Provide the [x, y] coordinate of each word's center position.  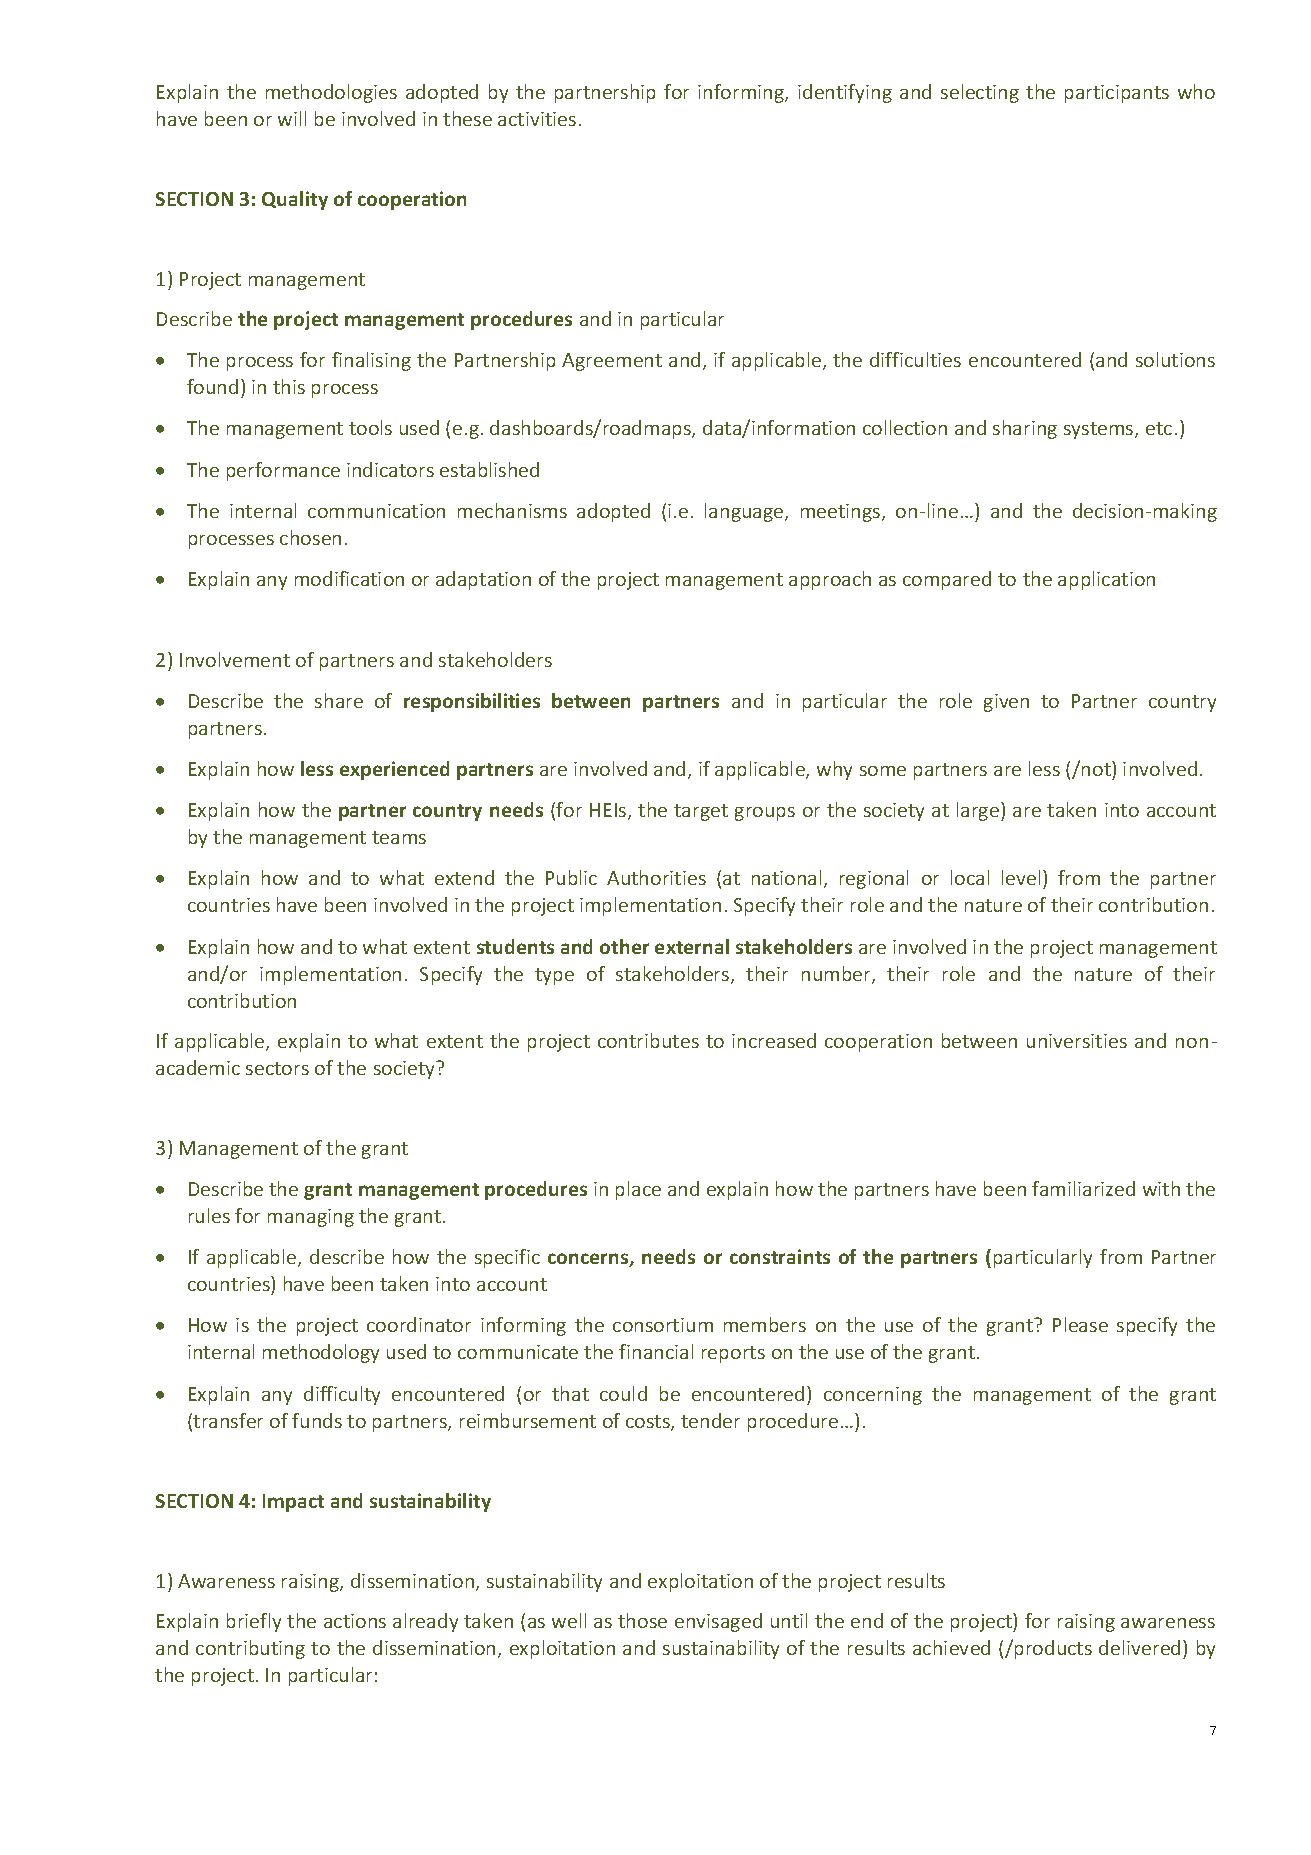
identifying [845, 93]
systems [1100, 430]
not [1097, 768]
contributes [648, 1040]
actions [355, 1621]
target [701, 812]
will [292, 118]
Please [1080, 1324]
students [515, 946]
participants [1117, 94]
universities [1077, 1041]
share [339, 700]
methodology [321, 1353]
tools [370, 427]
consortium [663, 1325]
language [745, 512]
